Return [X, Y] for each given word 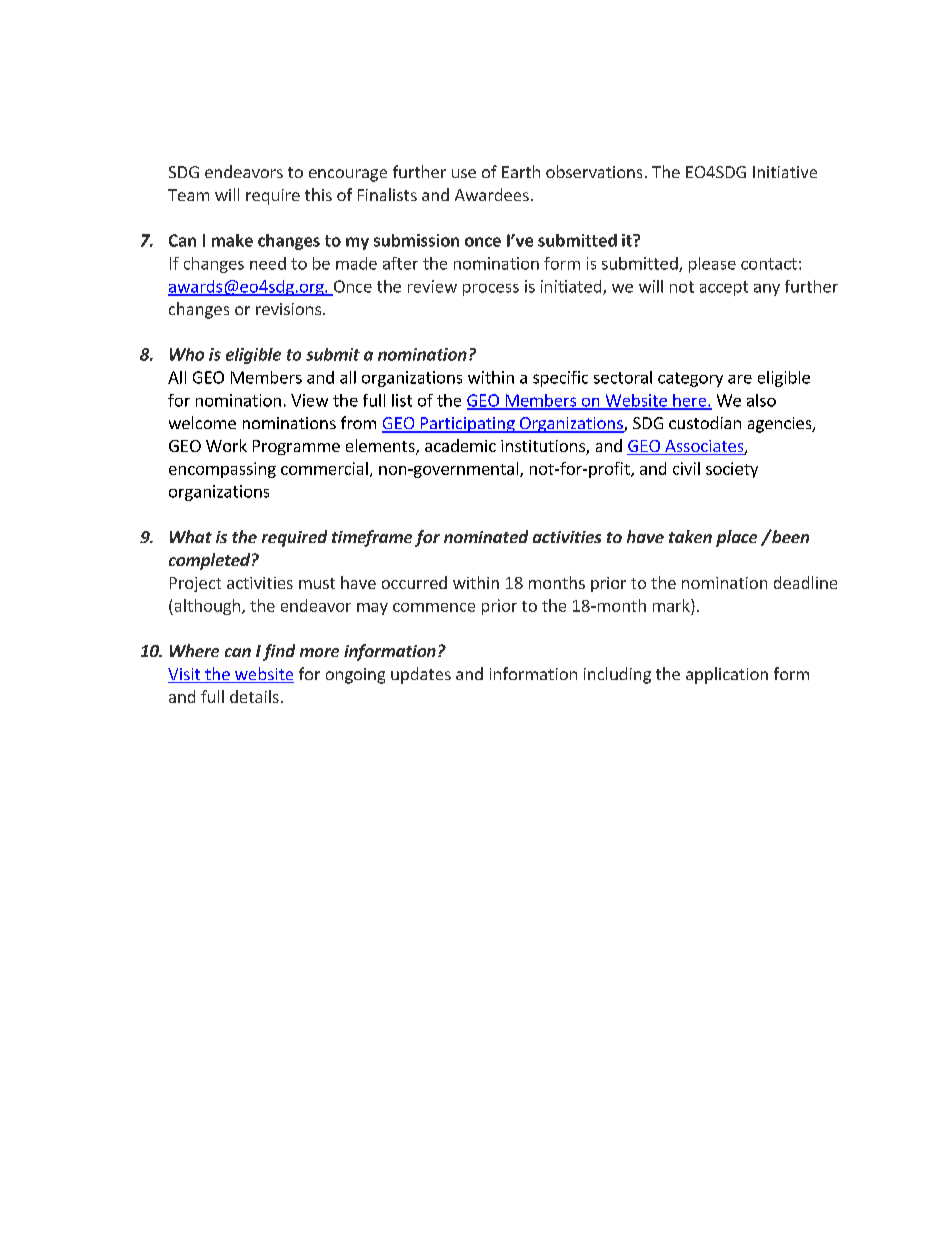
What [191, 536]
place [736, 538]
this [318, 194]
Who [187, 354]
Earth [521, 171]
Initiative [785, 172]
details [254, 696]
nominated [486, 536]
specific [560, 379]
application [727, 675]
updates [421, 675]
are [740, 379]
